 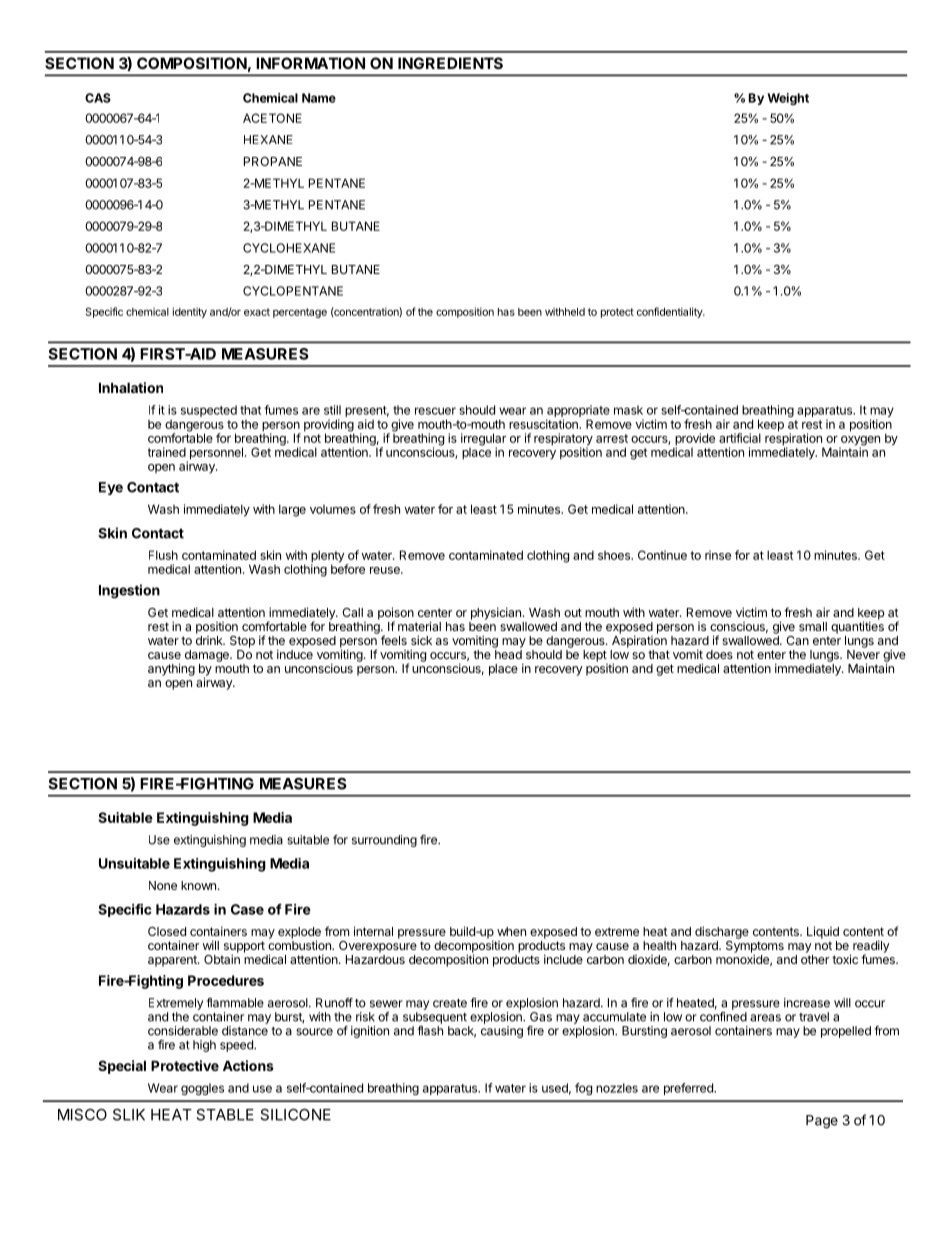 I want to click on STABLE, so click(x=225, y=1115).
